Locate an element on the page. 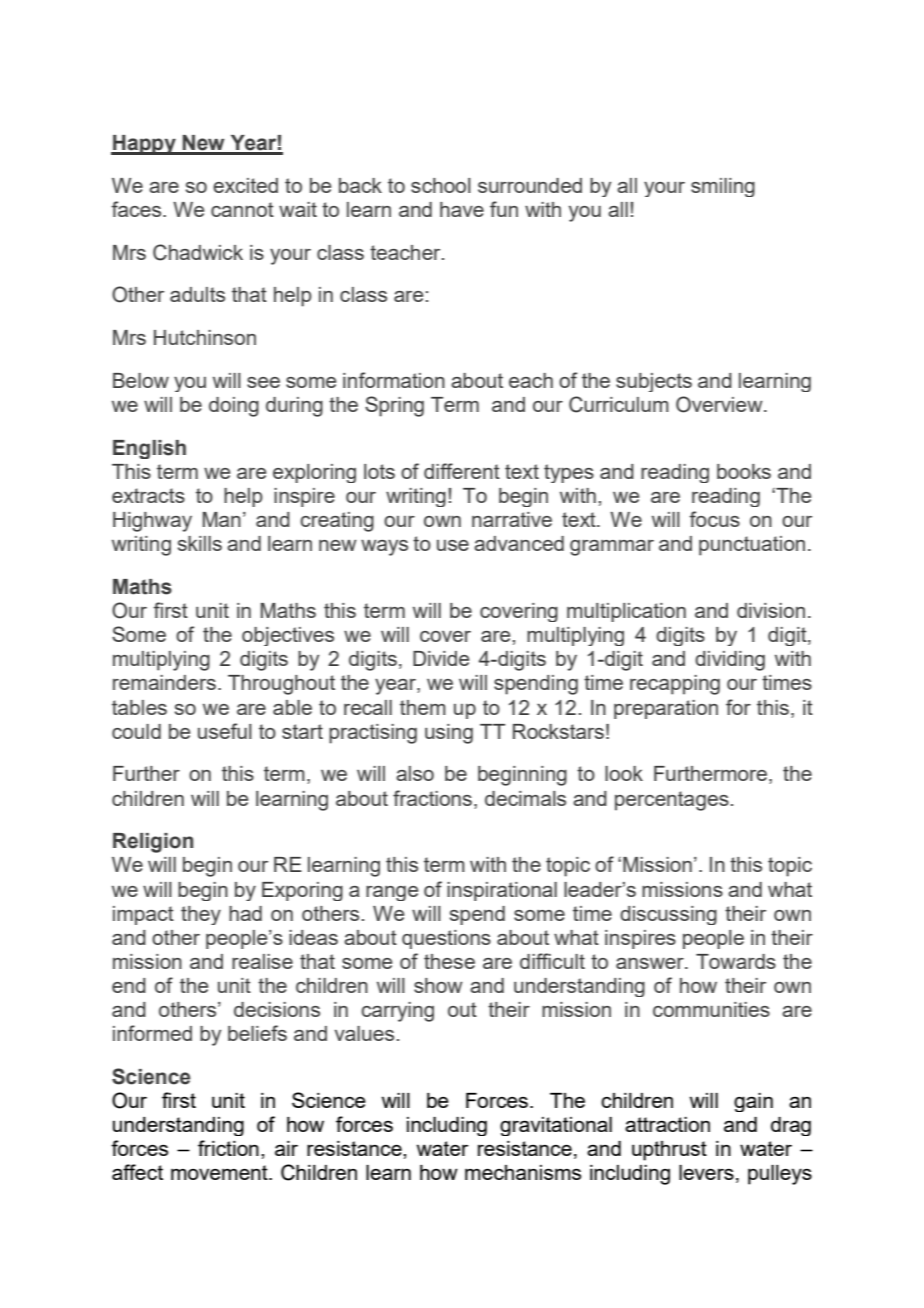 The width and height of the image is (924, 1308). they is located at coordinates (201, 915).
